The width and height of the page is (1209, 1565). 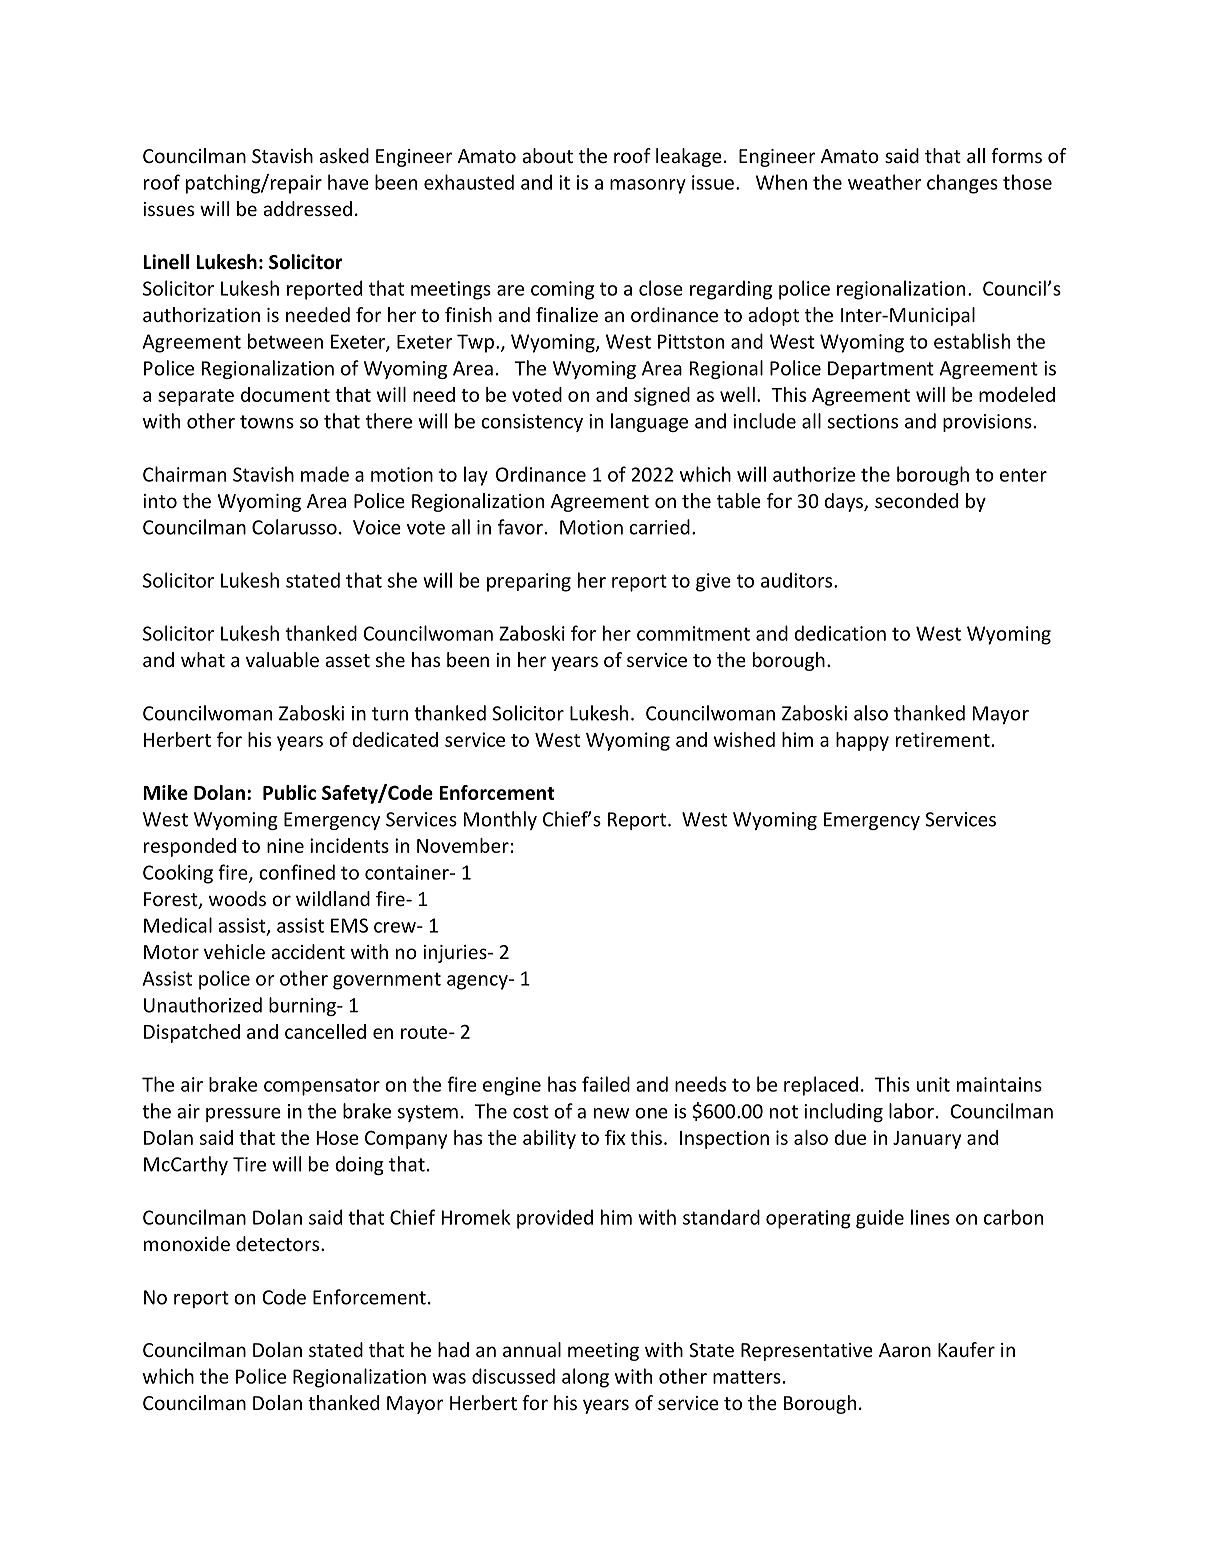 What do you see at coordinates (606, 1084) in the page?
I see `failed` at bounding box center [606, 1084].
